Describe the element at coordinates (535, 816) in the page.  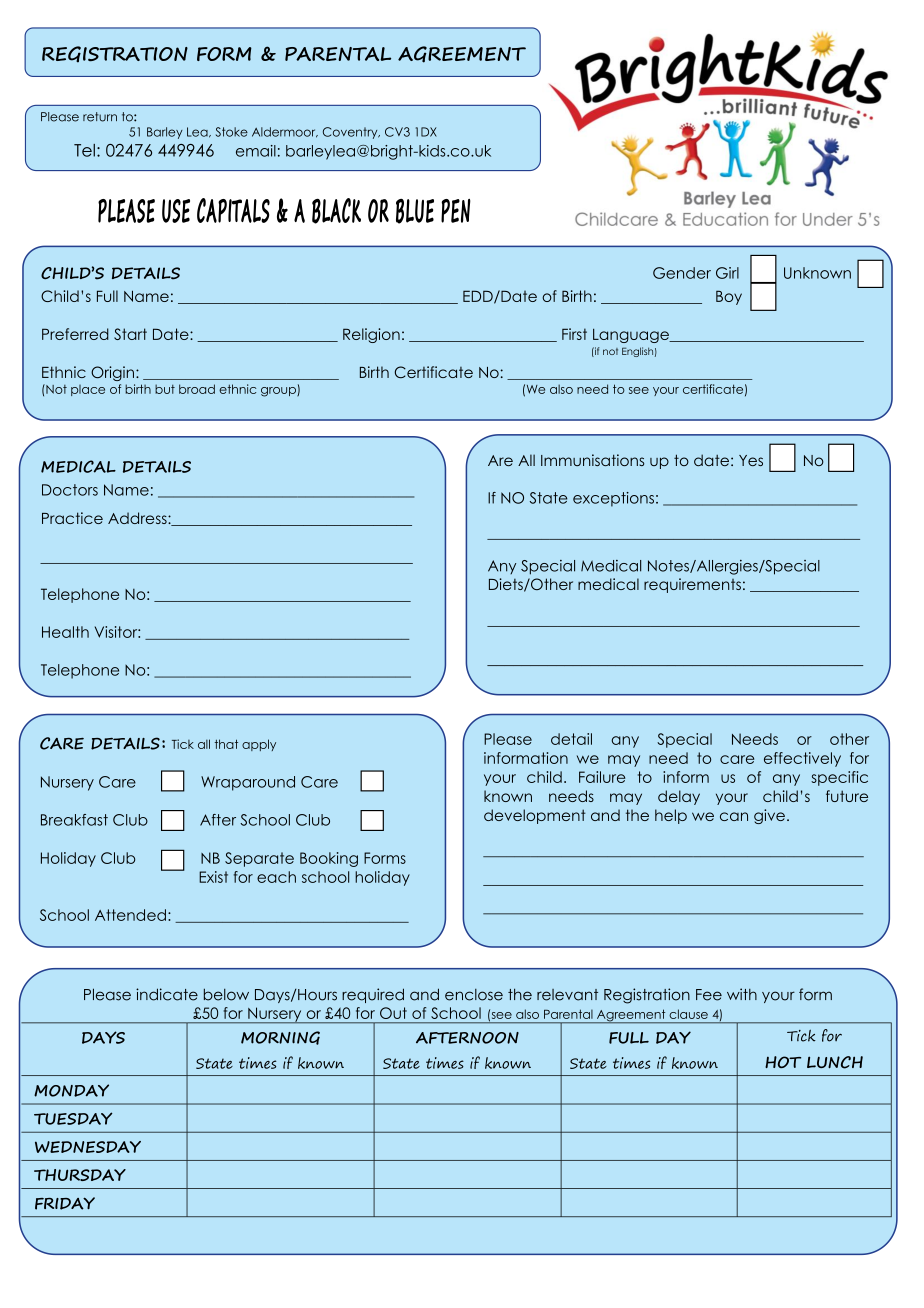
I see `development` at that location.
